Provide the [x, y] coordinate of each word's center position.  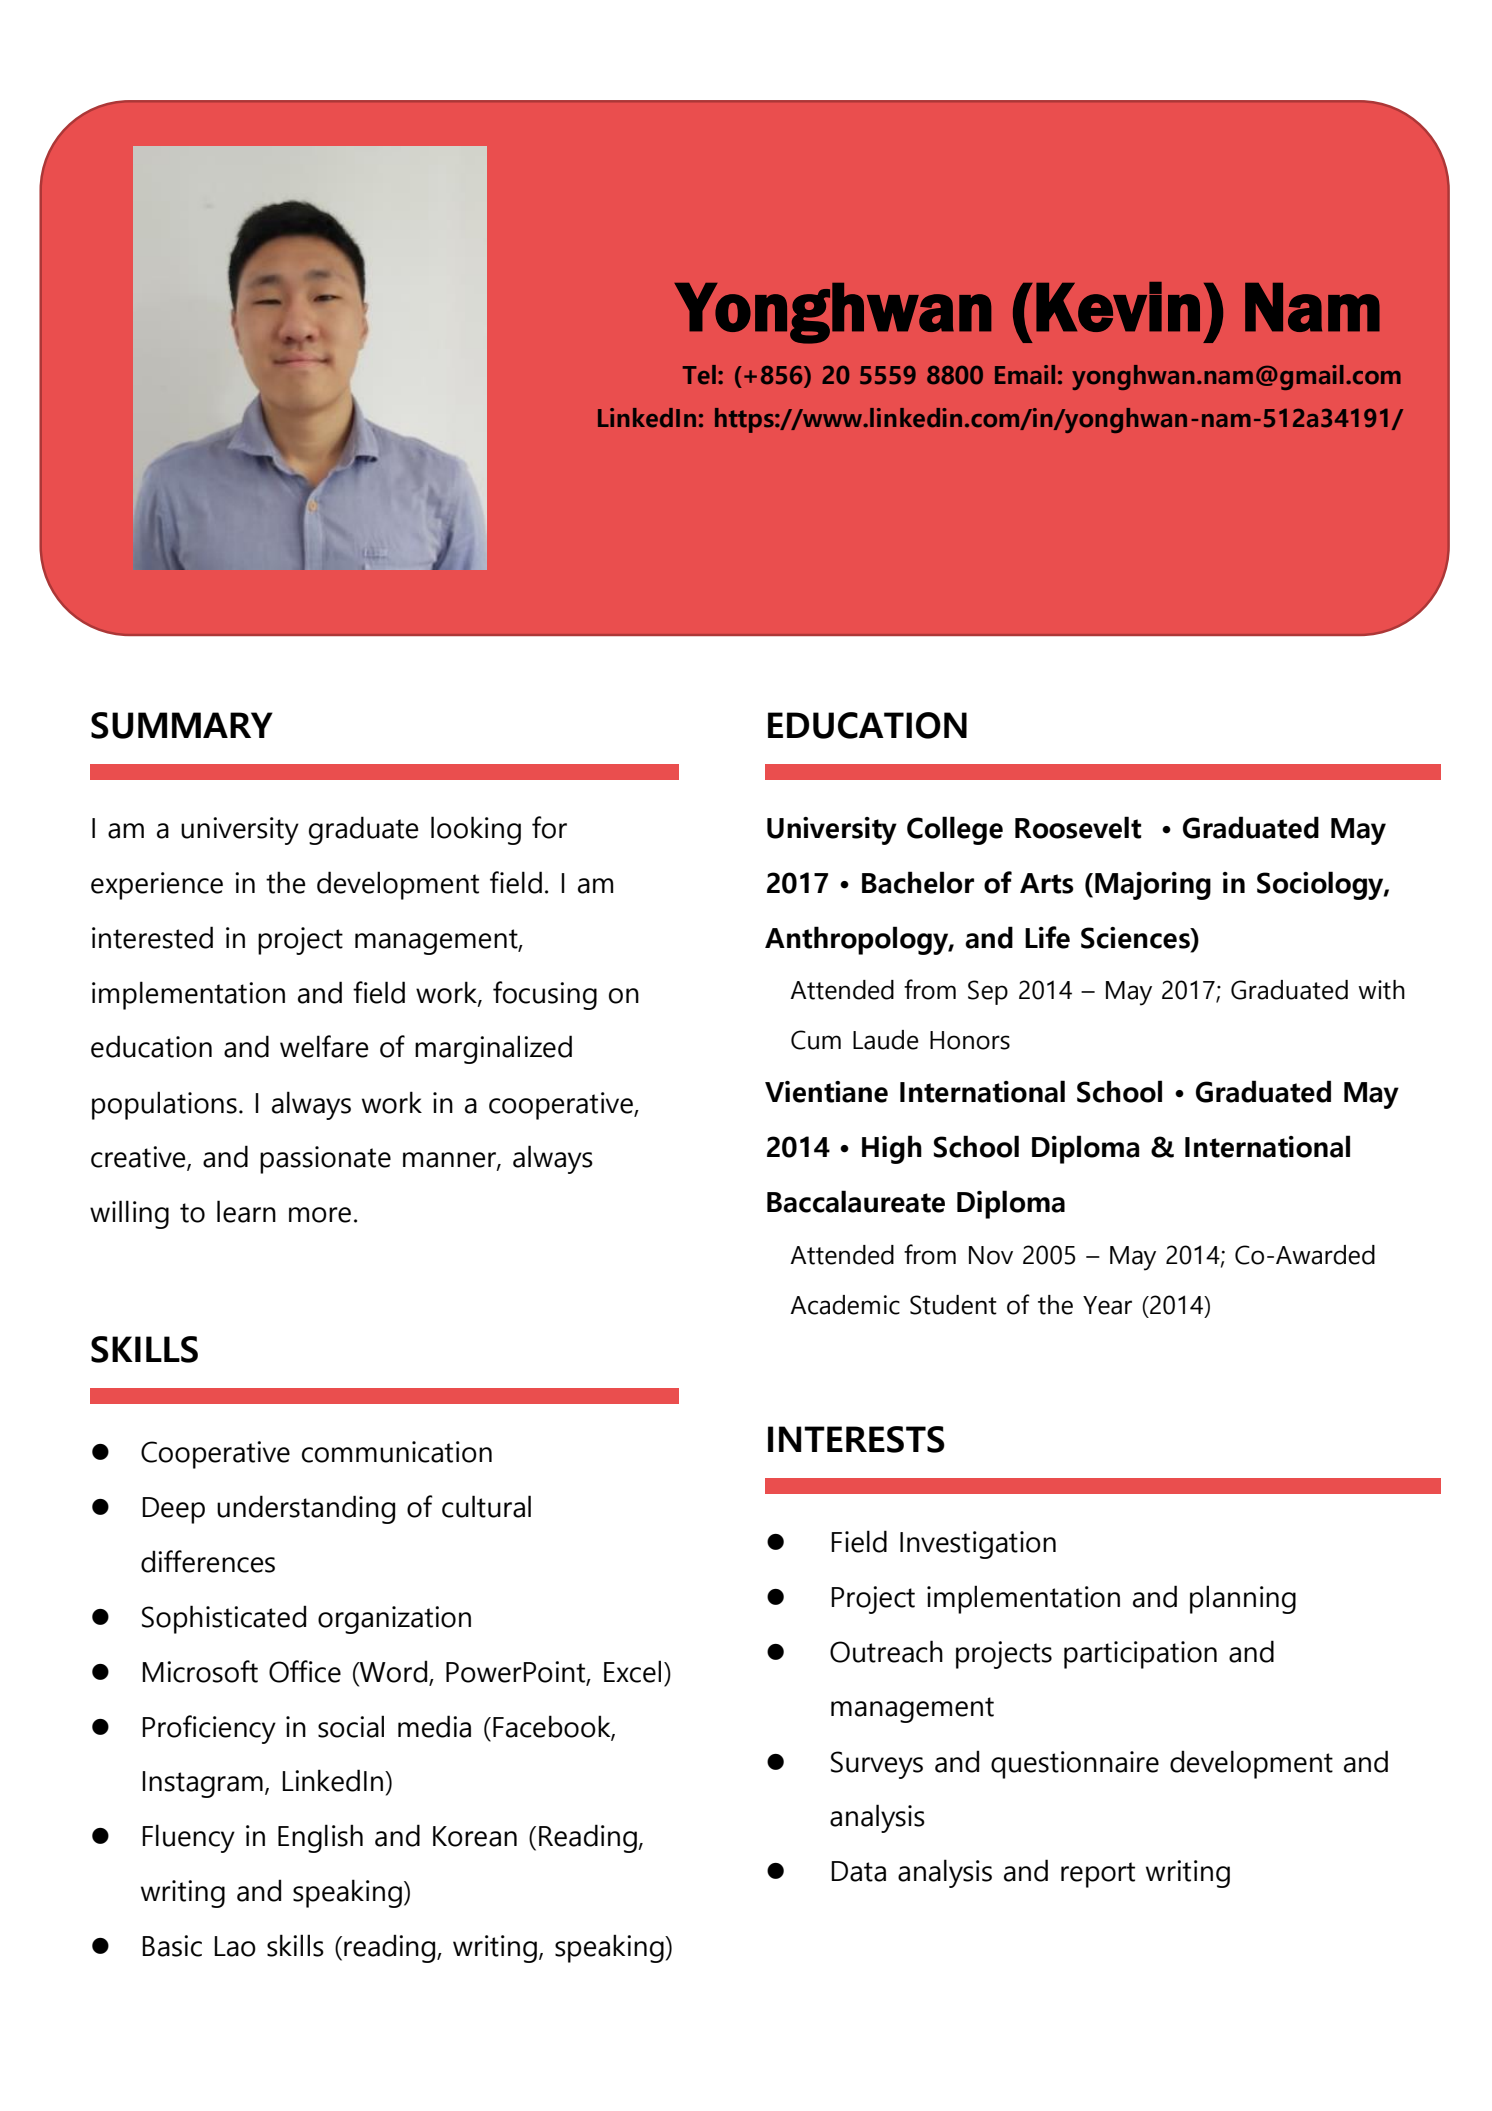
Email [1025, 375]
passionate [325, 1160]
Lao [235, 1946]
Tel [699, 375]
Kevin [1118, 307]
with [1381, 990]
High [892, 1149]
